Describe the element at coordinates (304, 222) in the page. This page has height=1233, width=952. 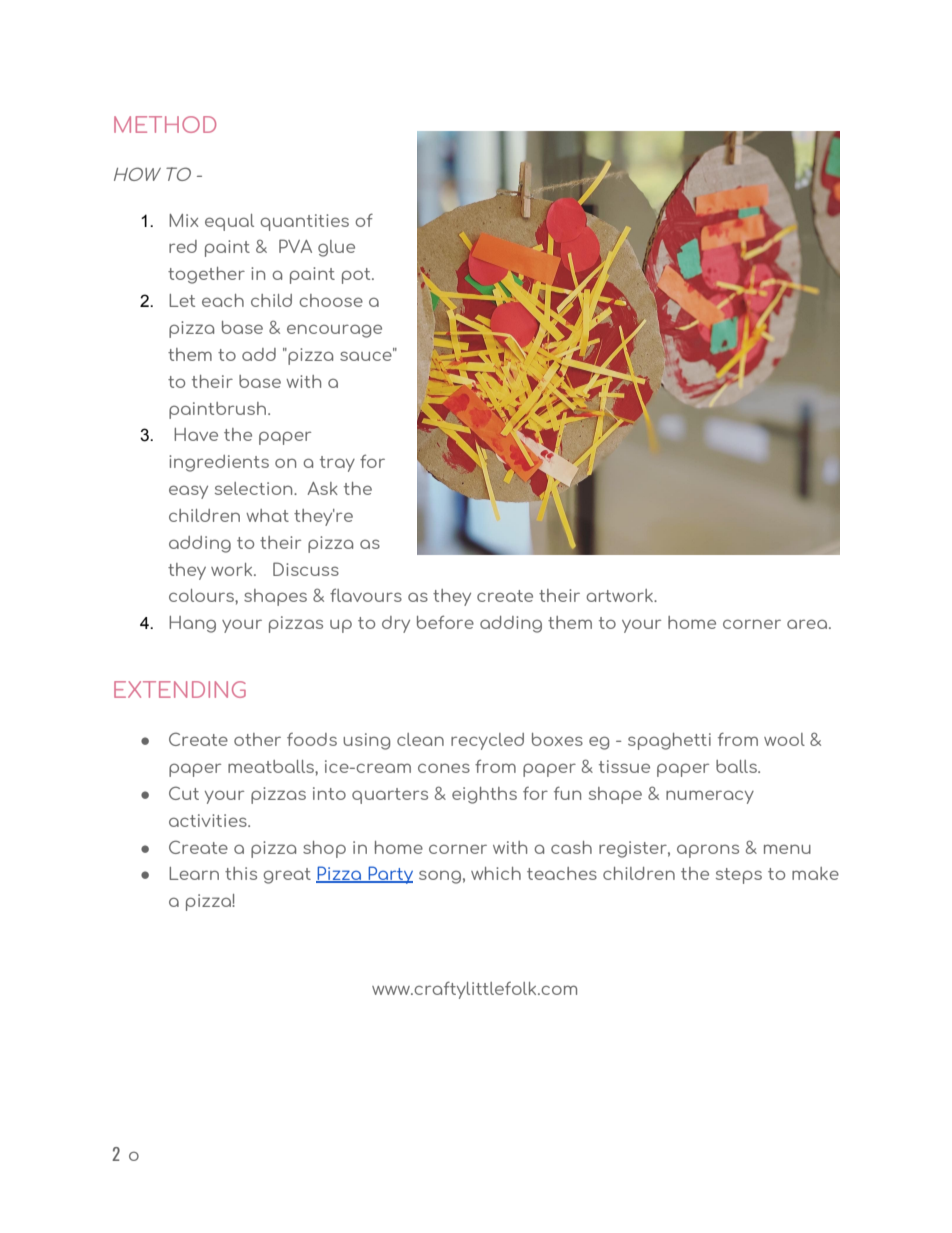
I see `quantities` at that location.
